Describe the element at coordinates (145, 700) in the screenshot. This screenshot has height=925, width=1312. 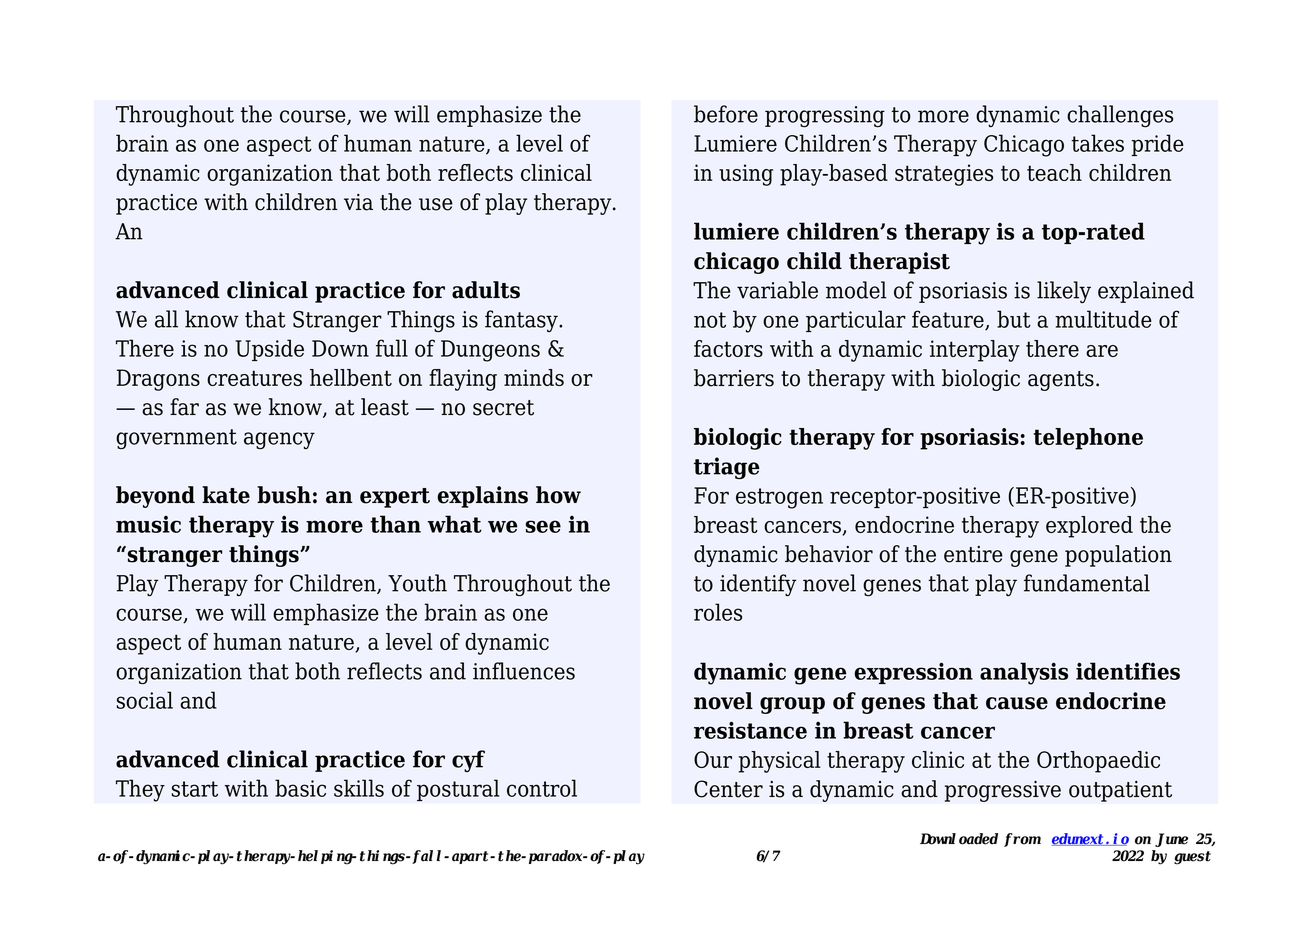
I see `social` at that location.
